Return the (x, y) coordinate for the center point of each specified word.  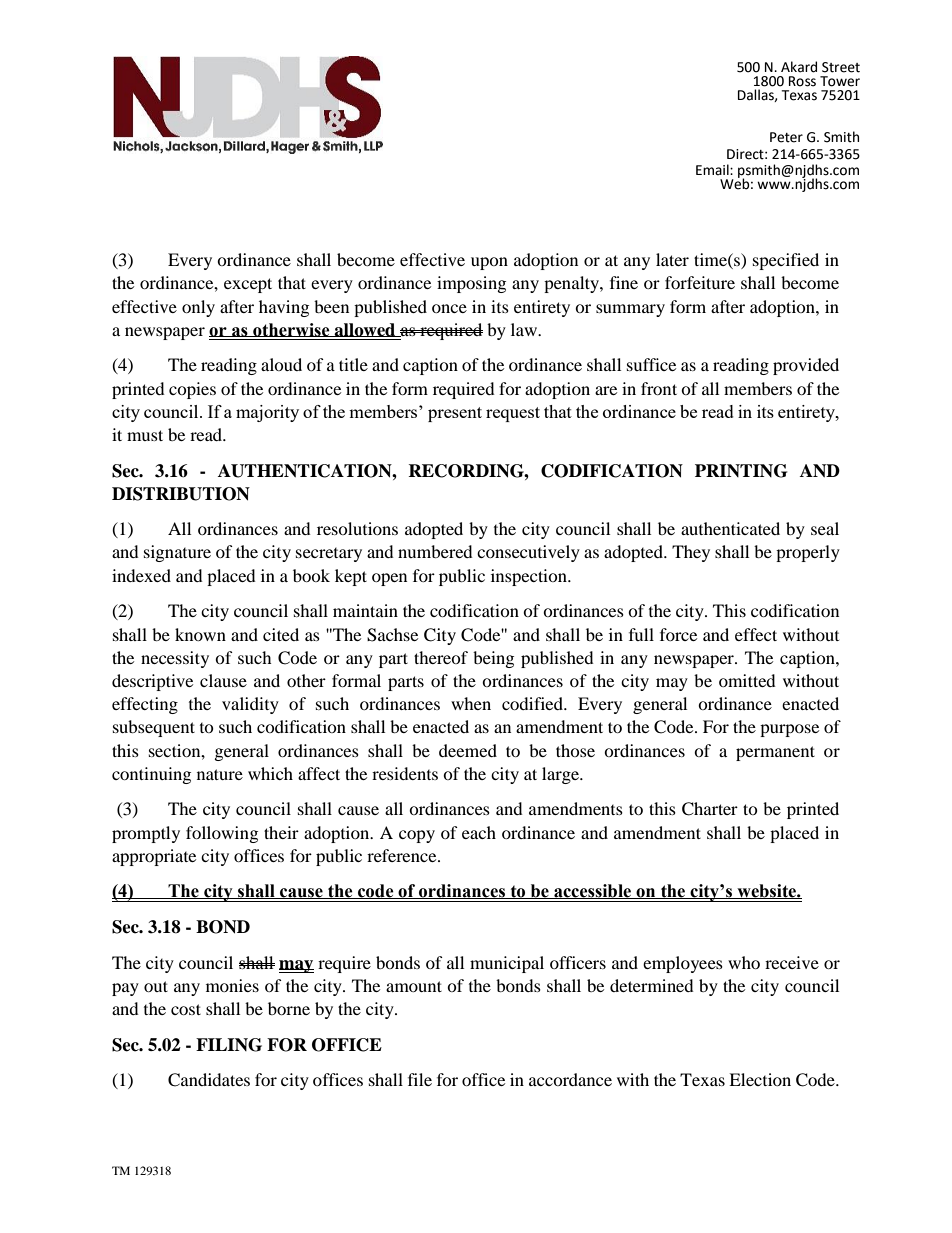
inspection (530, 577)
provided (806, 366)
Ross (802, 81)
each (479, 832)
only (198, 308)
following (222, 834)
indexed (141, 575)
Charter (710, 809)
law (525, 329)
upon (489, 263)
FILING (229, 1045)
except (248, 285)
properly (808, 553)
